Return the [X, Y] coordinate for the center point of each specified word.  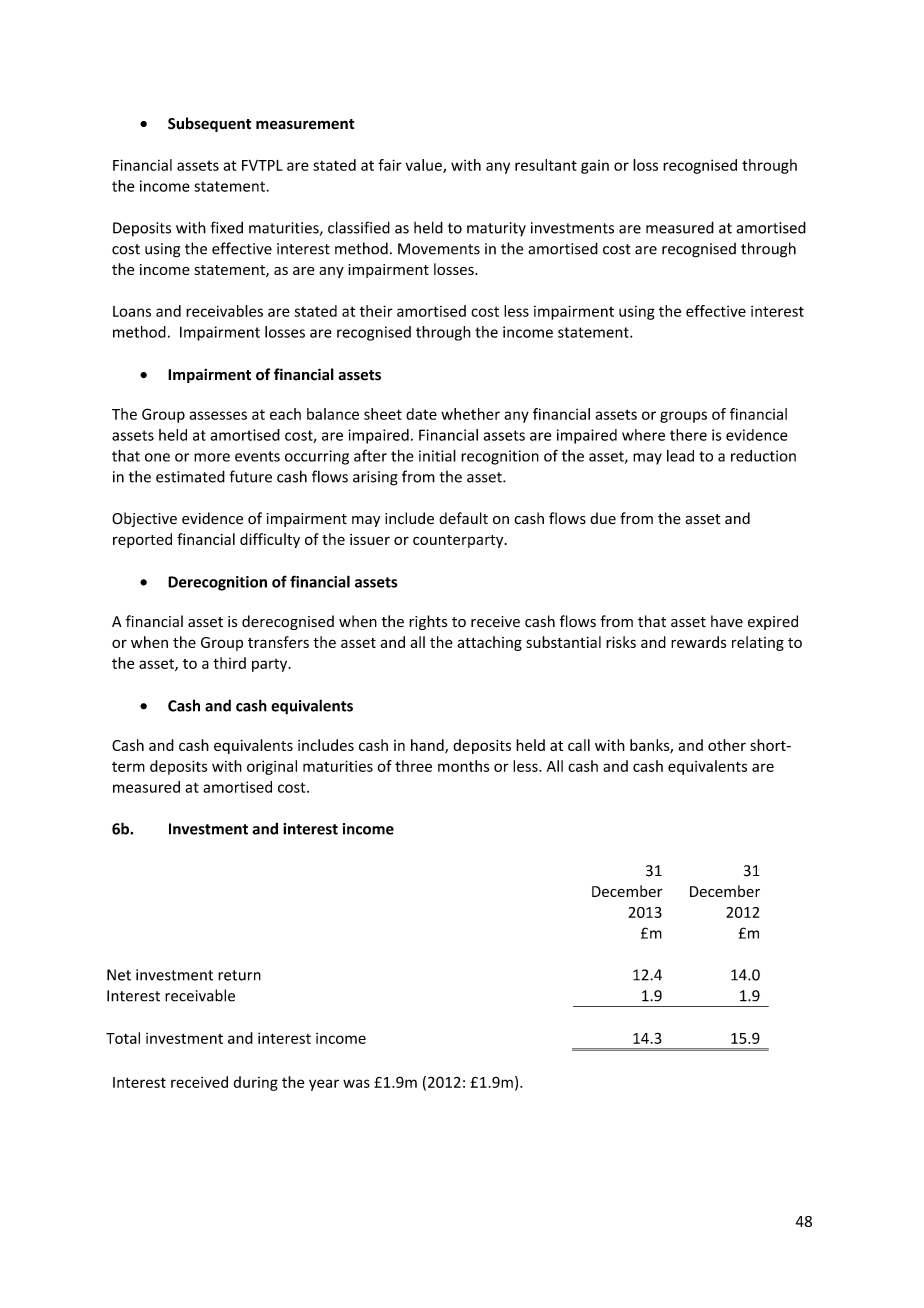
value [425, 166]
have [727, 621]
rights [428, 622]
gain [595, 167]
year [324, 1085]
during [256, 1083]
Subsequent [209, 124]
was [356, 1083]
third [229, 663]
